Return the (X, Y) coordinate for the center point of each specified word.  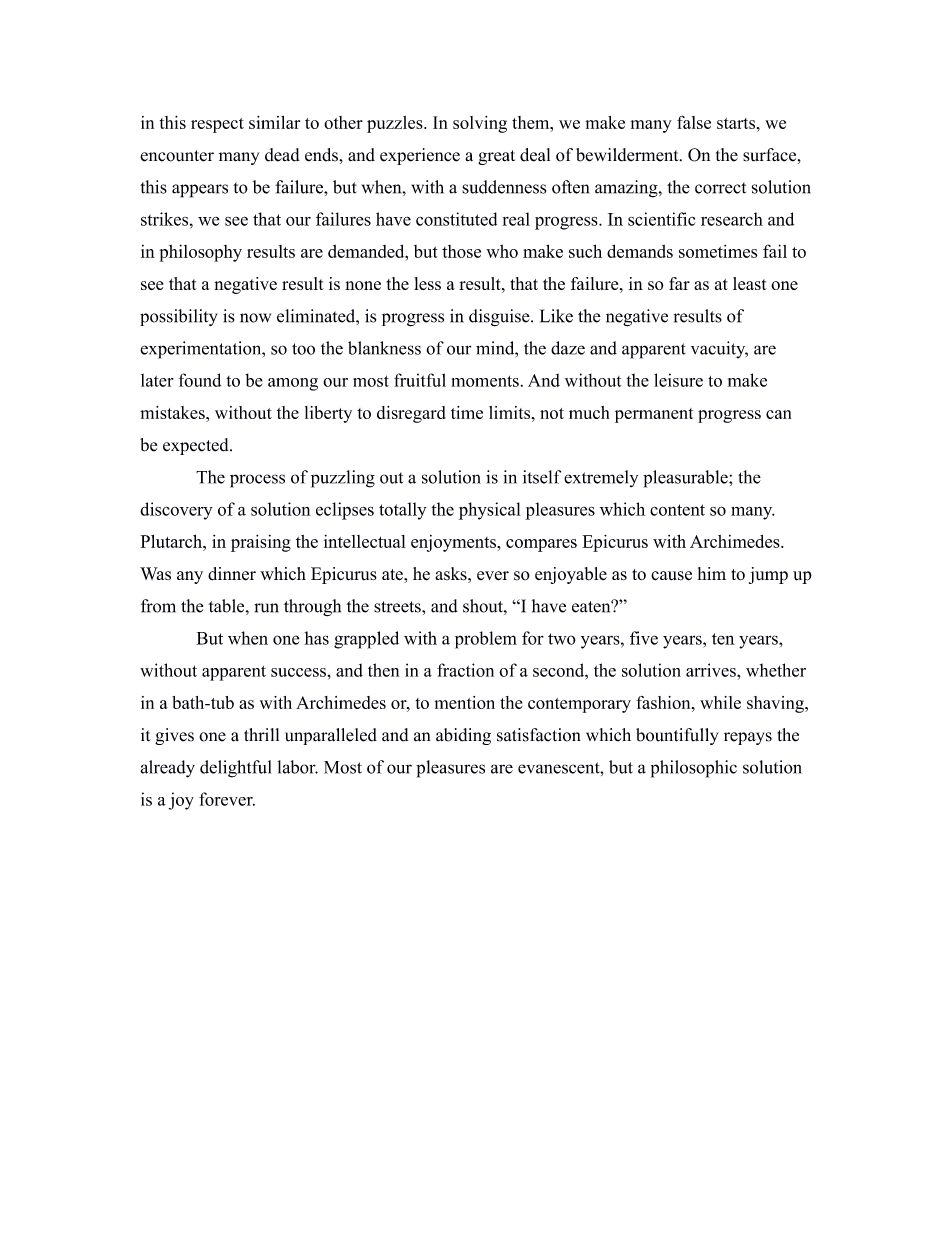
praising (261, 543)
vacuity (719, 350)
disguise (500, 318)
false (694, 122)
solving (480, 124)
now (255, 318)
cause (671, 576)
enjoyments (454, 543)
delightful (235, 769)
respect (217, 125)
